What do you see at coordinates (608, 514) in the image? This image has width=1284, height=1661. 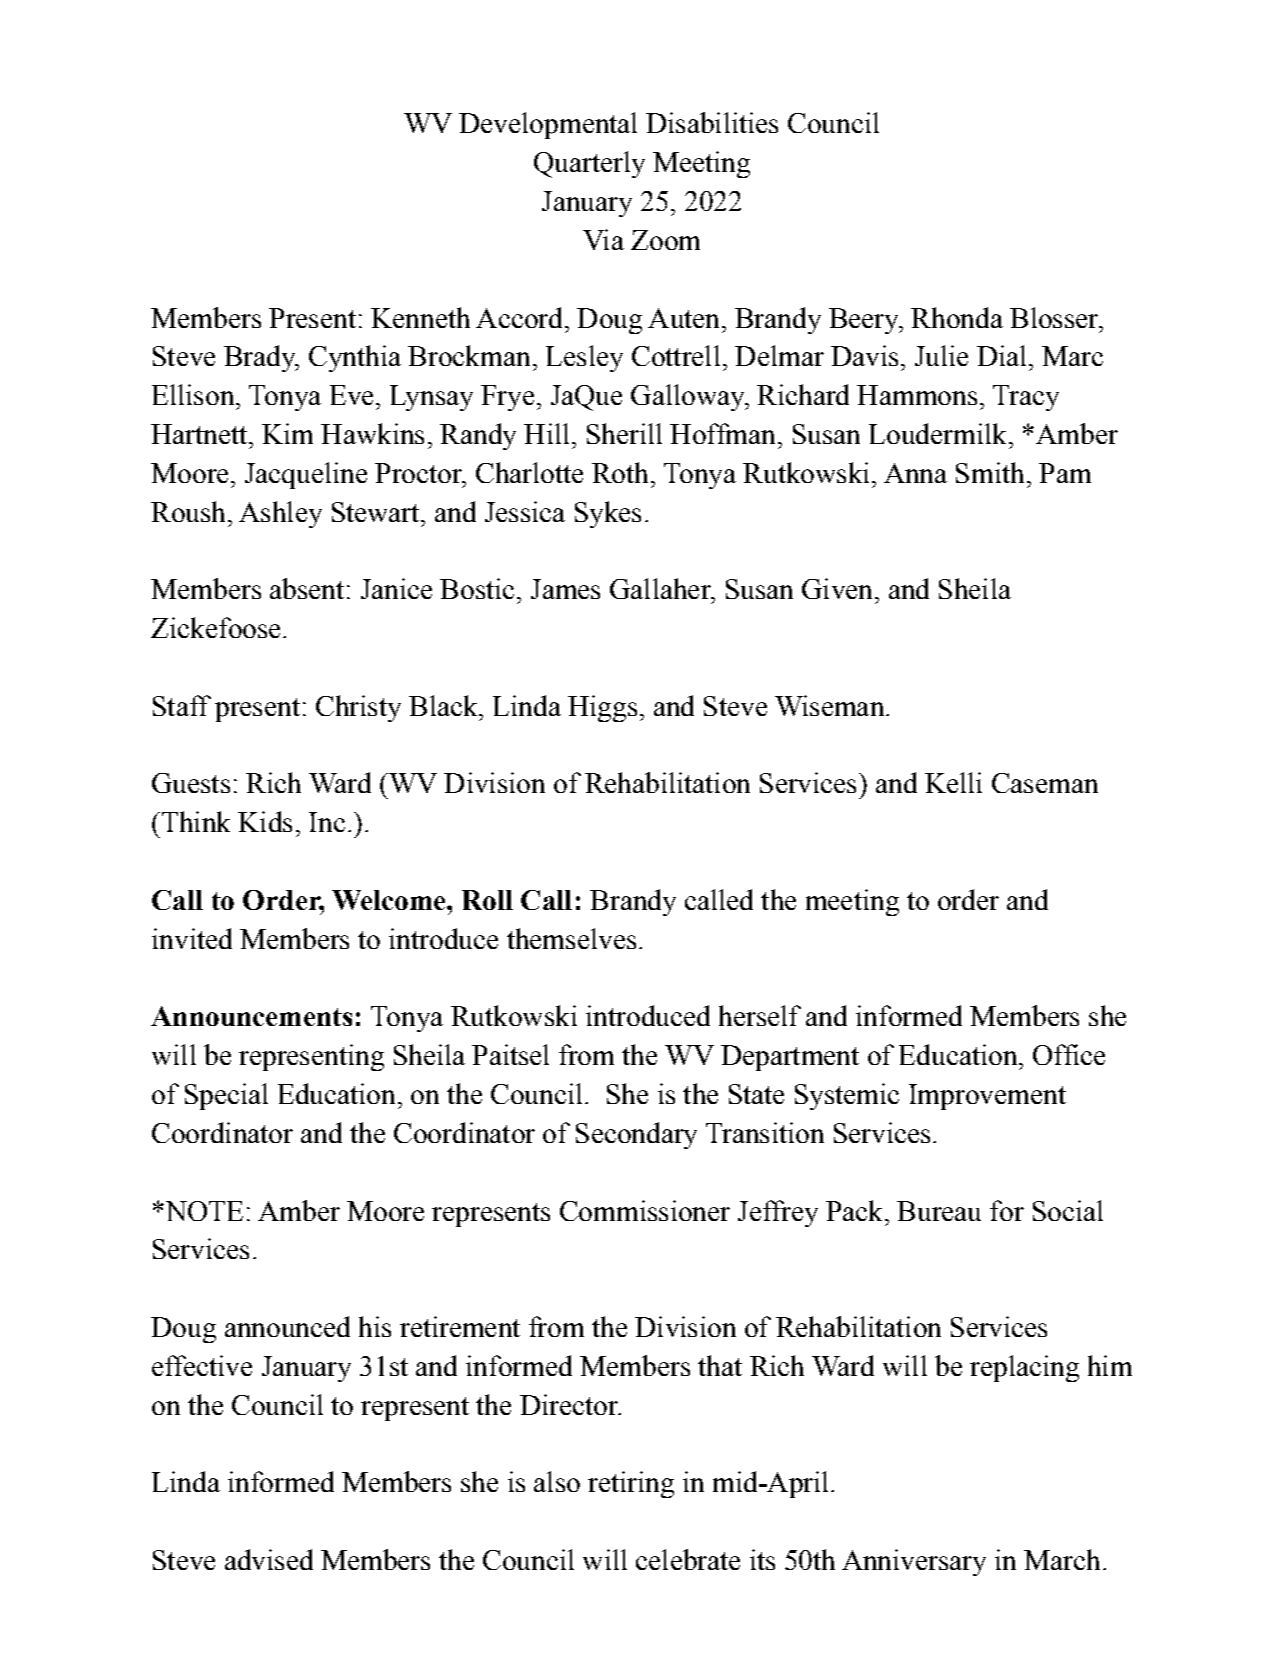 I see `Sykes` at bounding box center [608, 514].
